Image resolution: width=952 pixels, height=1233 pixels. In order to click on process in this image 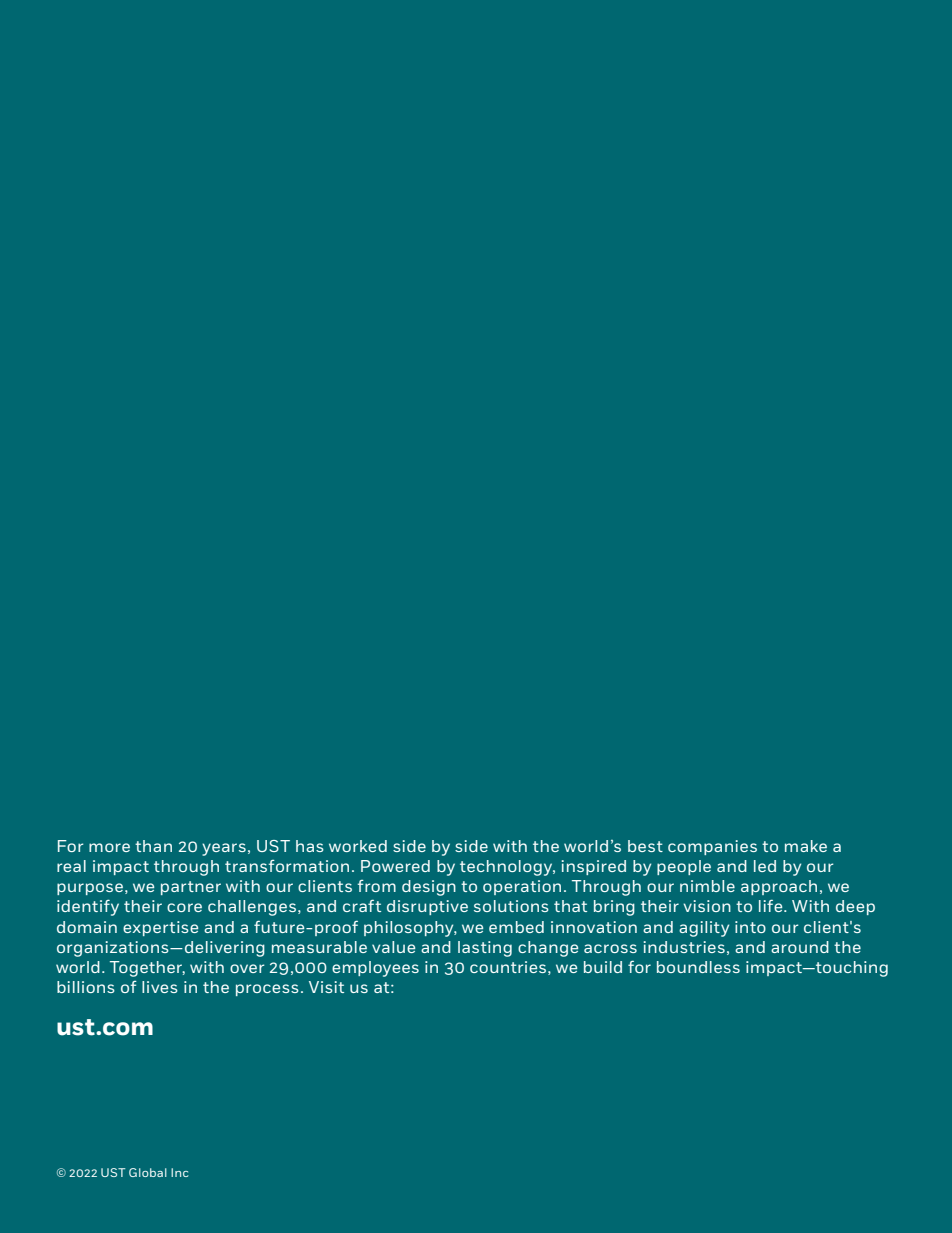, I will do `click(267, 990)`.
